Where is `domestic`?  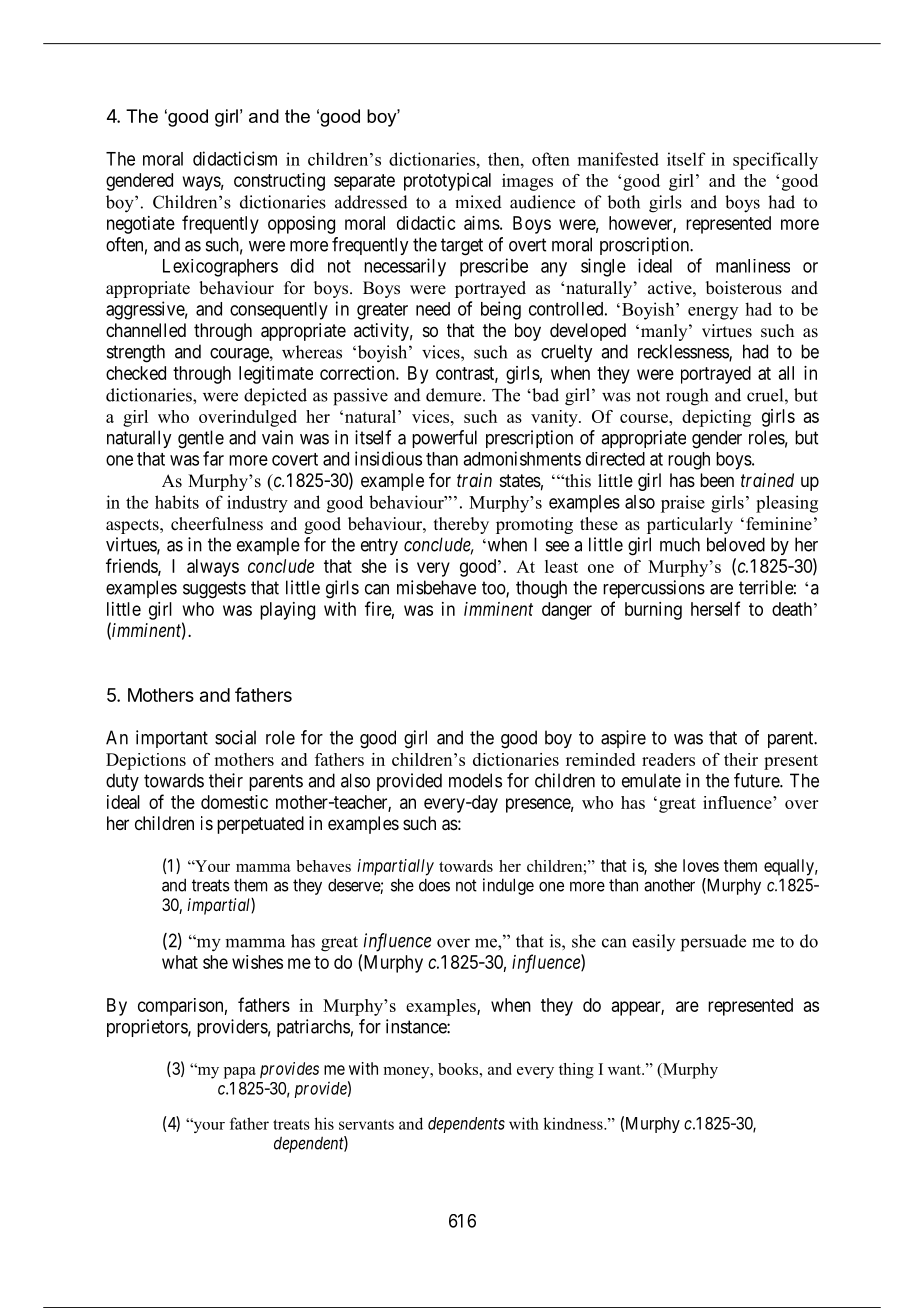 domestic is located at coordinates (234, 802).
